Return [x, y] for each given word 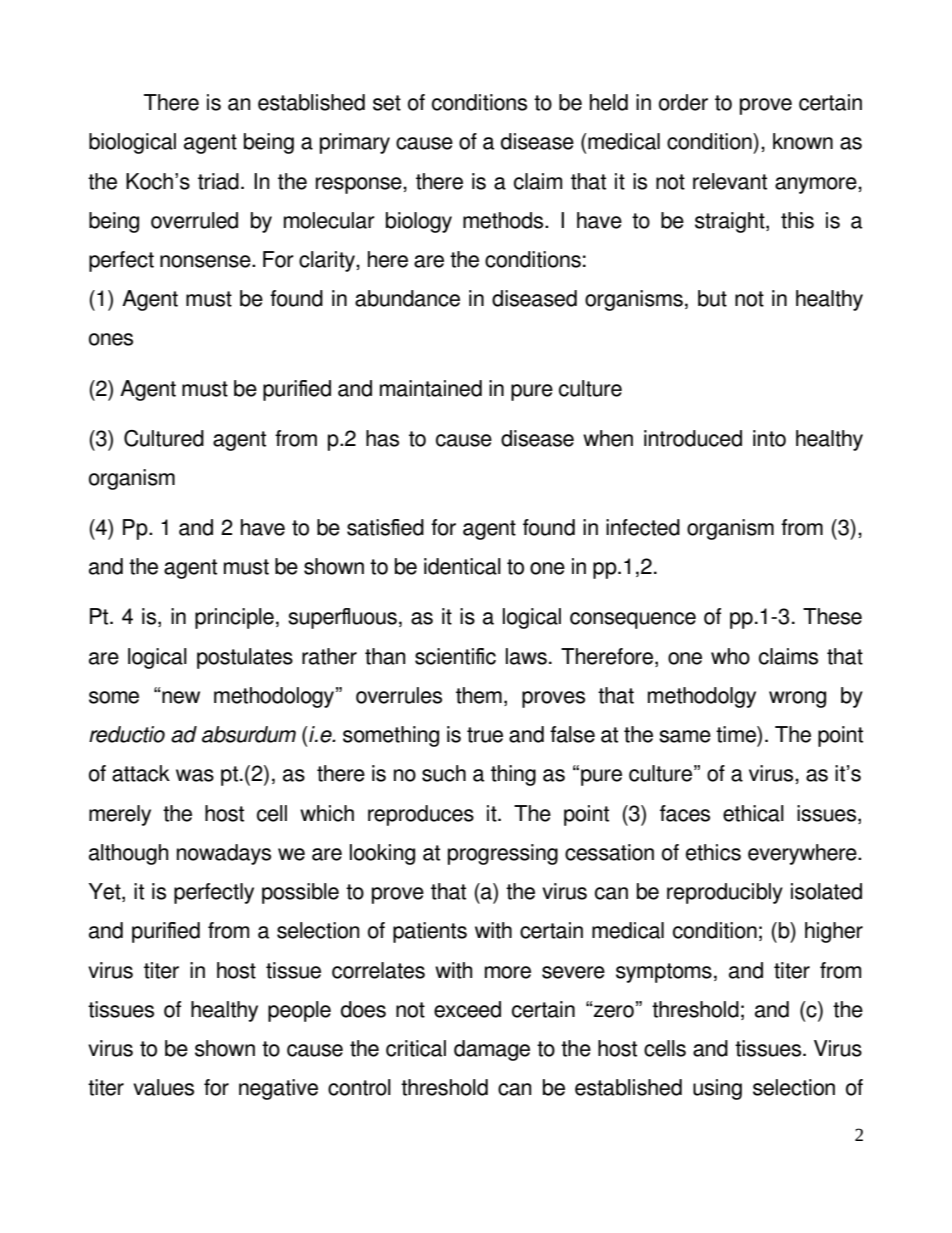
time [737, 734]
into [769, 438]
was [195, 775]
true [485, 735]
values [163, 1087]
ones [111, 339]
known [803, 141]
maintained [431, 388]
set [387, 103]
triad [218, 181]
